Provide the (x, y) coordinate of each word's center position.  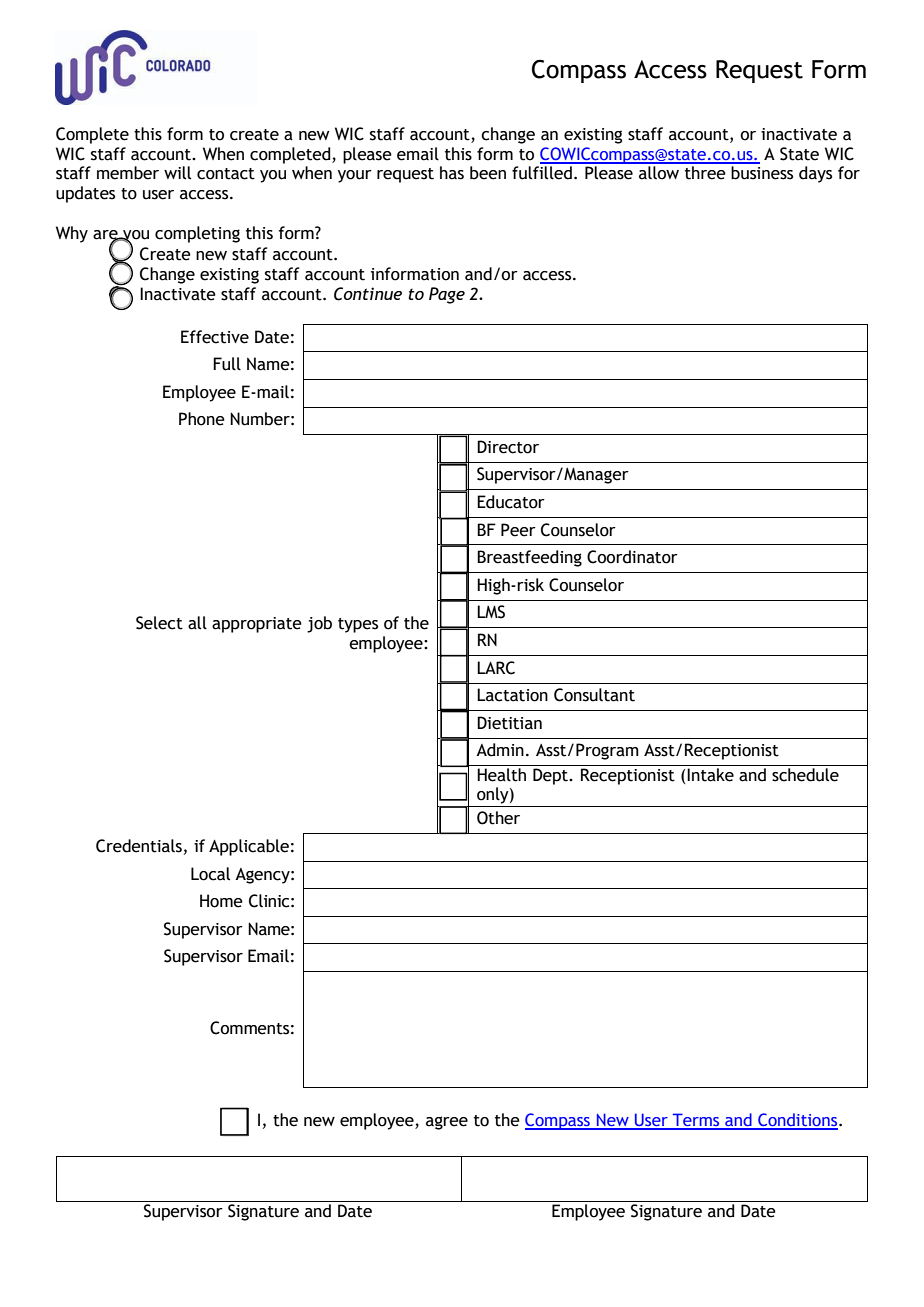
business (762, 173)
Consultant (594, 695)
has (452, 173)
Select (159, 623)
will (177, 173)
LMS (491, 612)
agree (447, 1123)
